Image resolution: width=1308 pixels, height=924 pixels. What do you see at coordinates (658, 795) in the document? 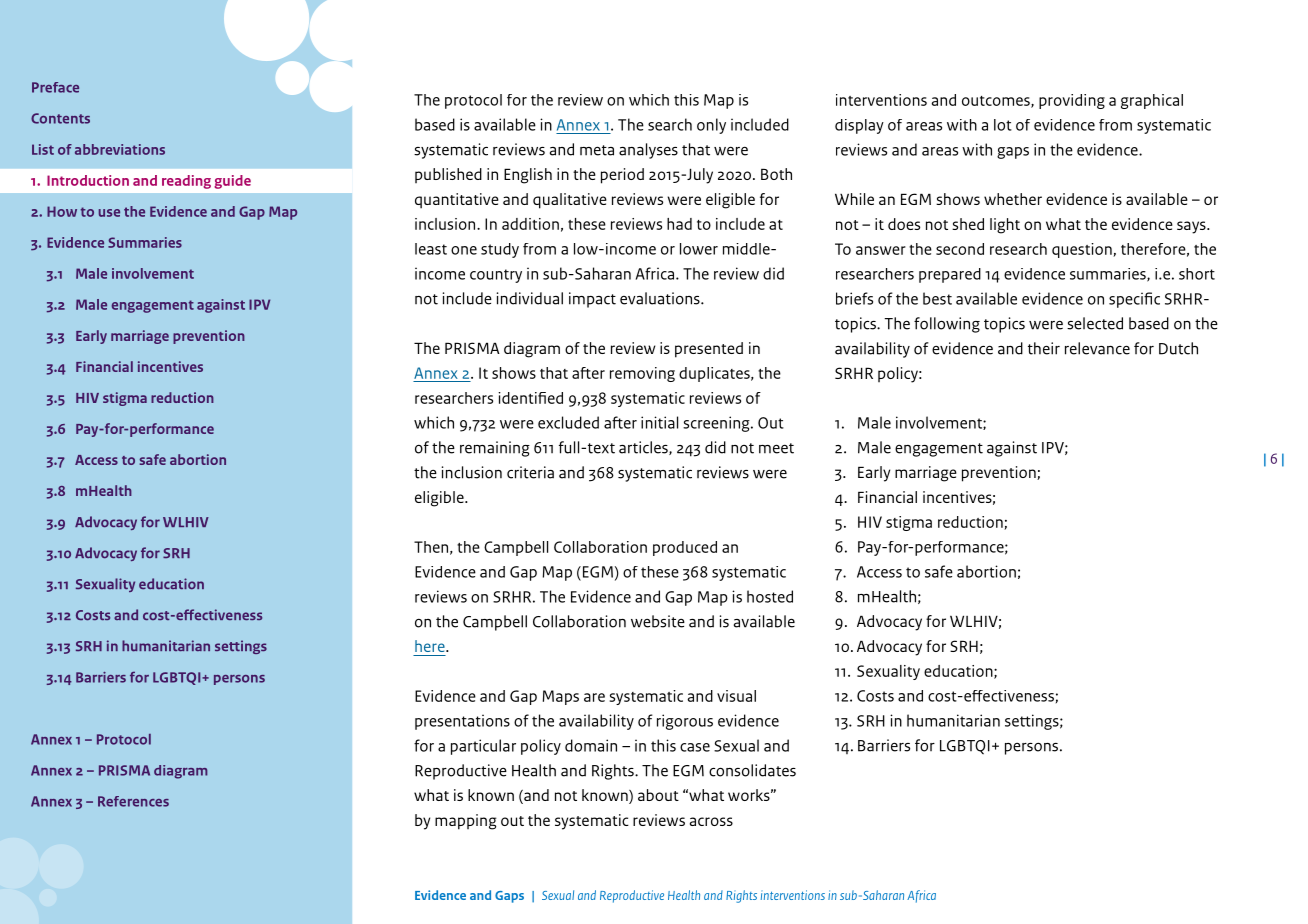
I see `about` at bounding box center [658, 795].
